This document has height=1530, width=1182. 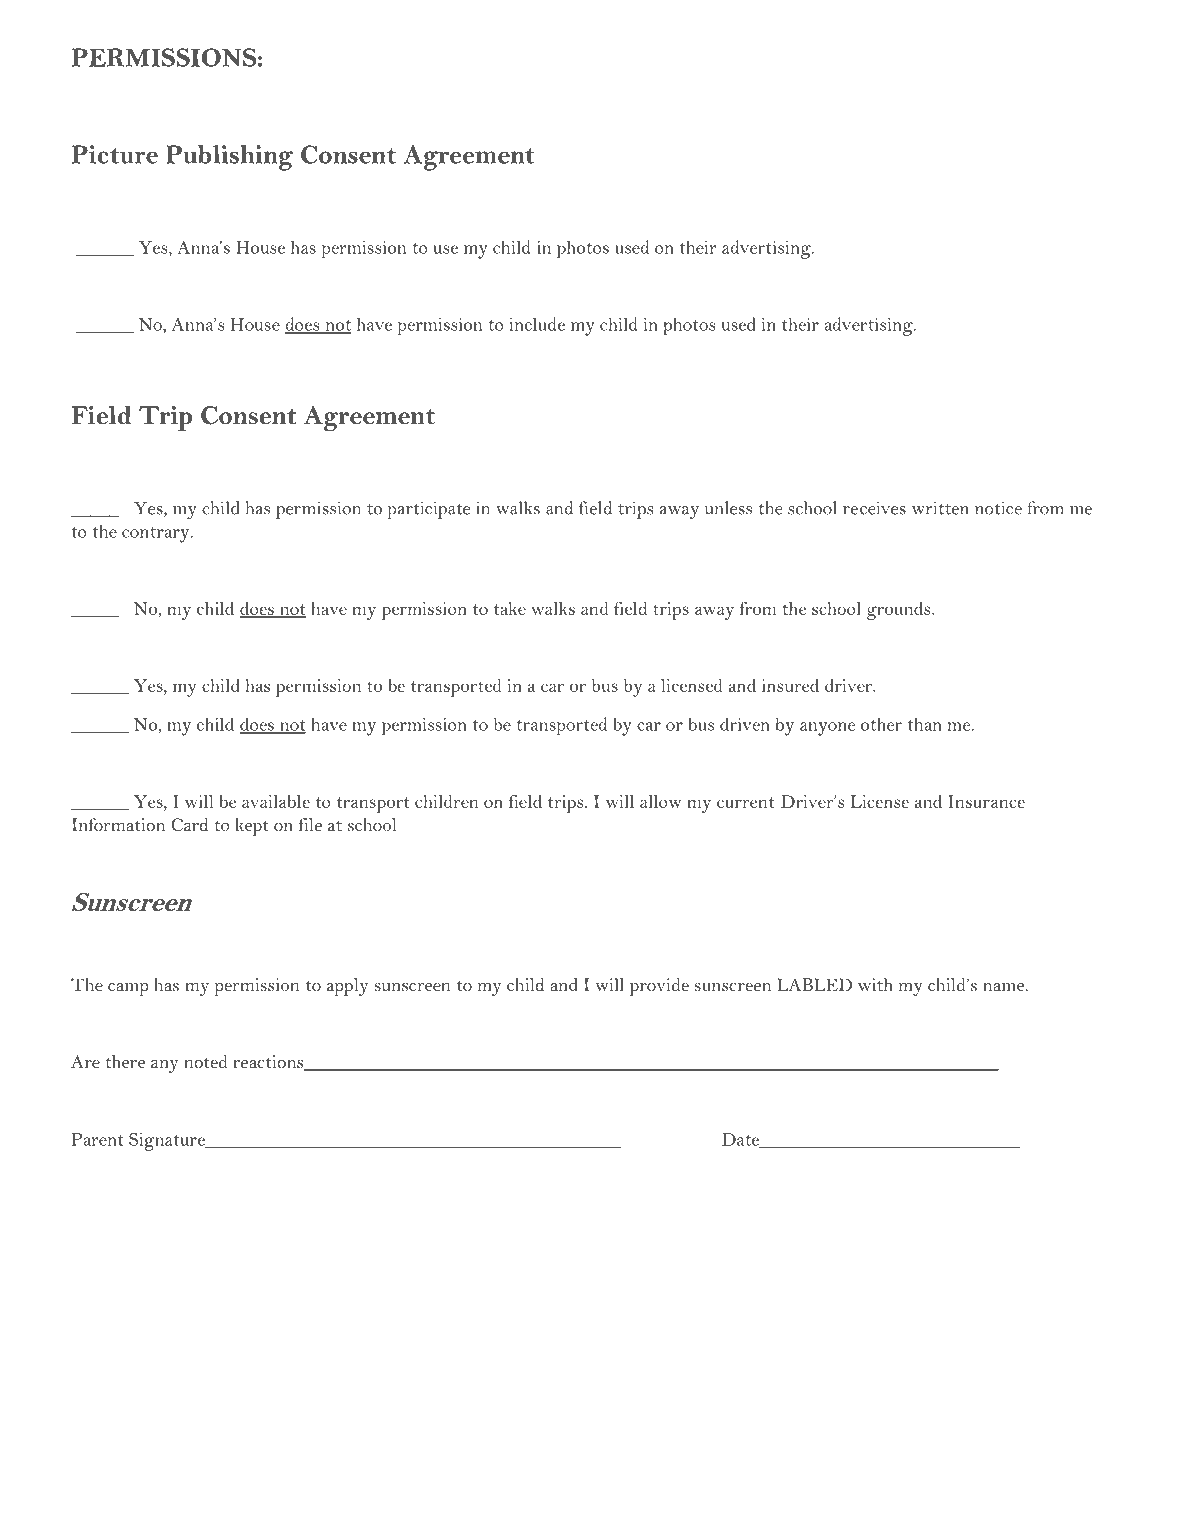 I want to click on Insurance, so click(x=986, y=801).
